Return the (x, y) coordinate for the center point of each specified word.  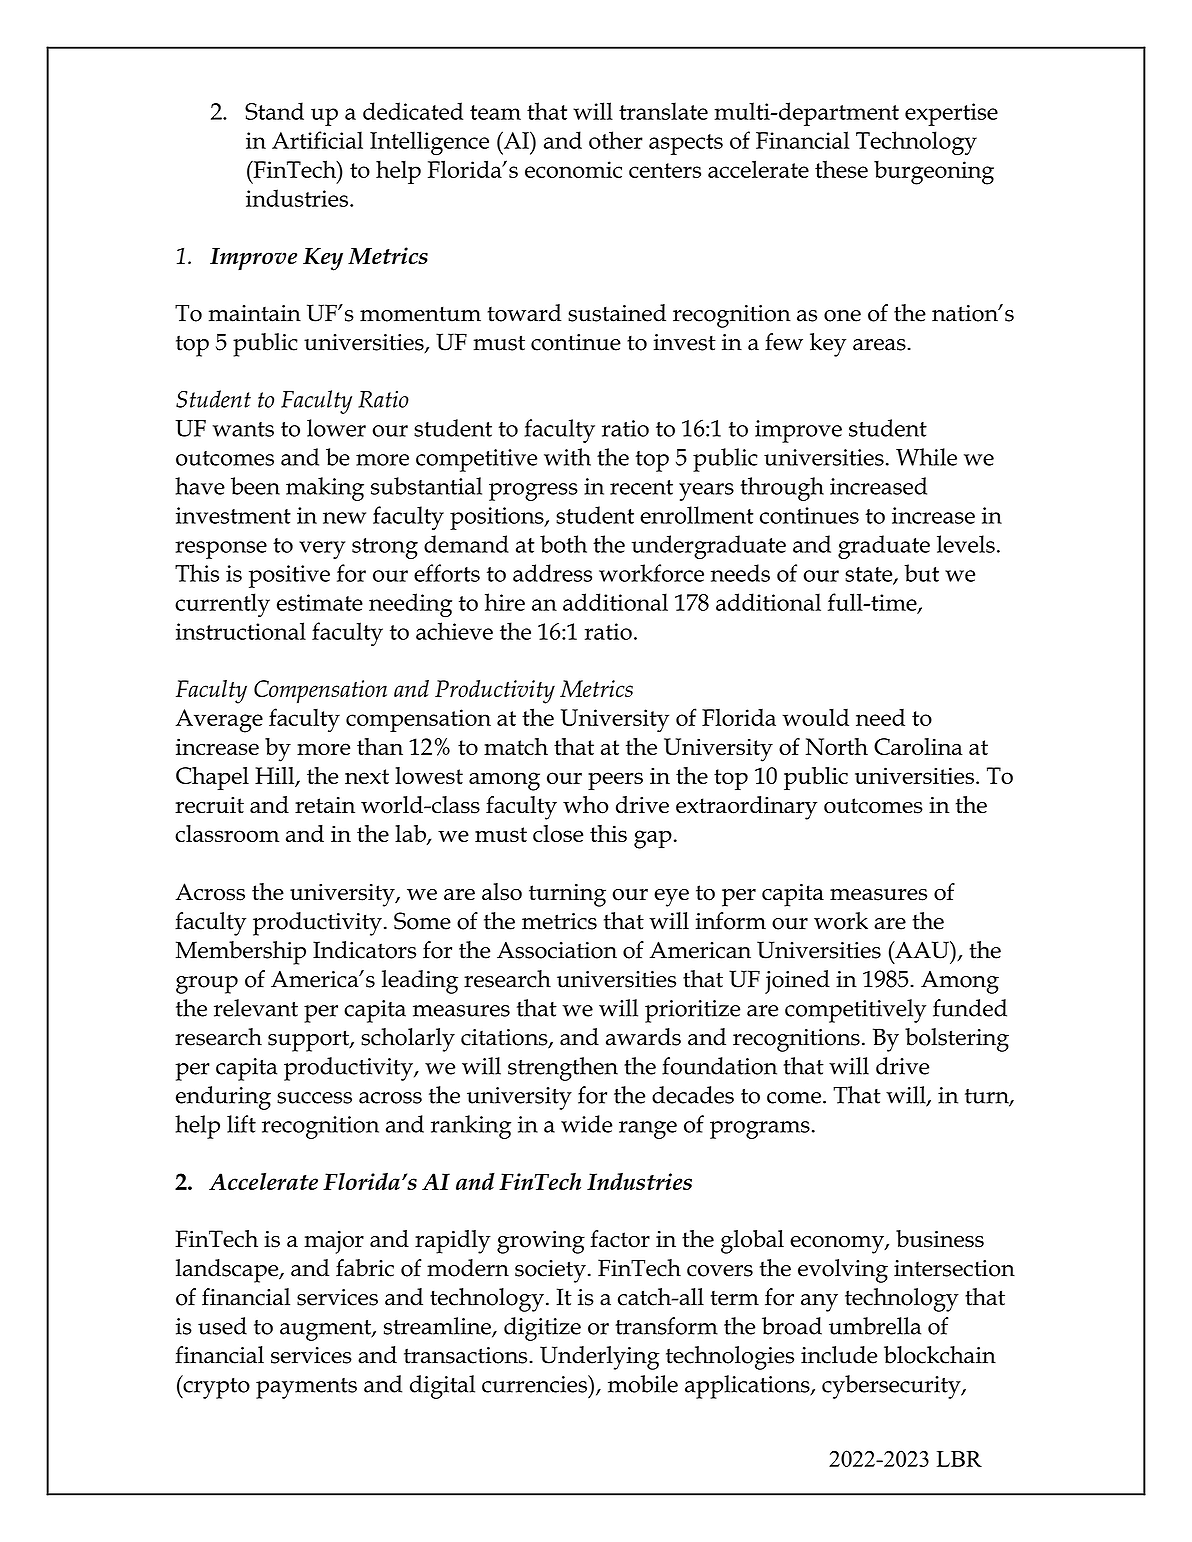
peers (615, 781)
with (567, 457)
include (839, 1355)
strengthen (563, 1069)
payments (306, 1388)
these (841, 169)
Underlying (600, 1358)
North (837, 746)
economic (573, 169)
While (926, 457)
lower (336, 428)
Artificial (317, 140)
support (309, 1041)
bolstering (957, 1040)
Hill (276, 776)
